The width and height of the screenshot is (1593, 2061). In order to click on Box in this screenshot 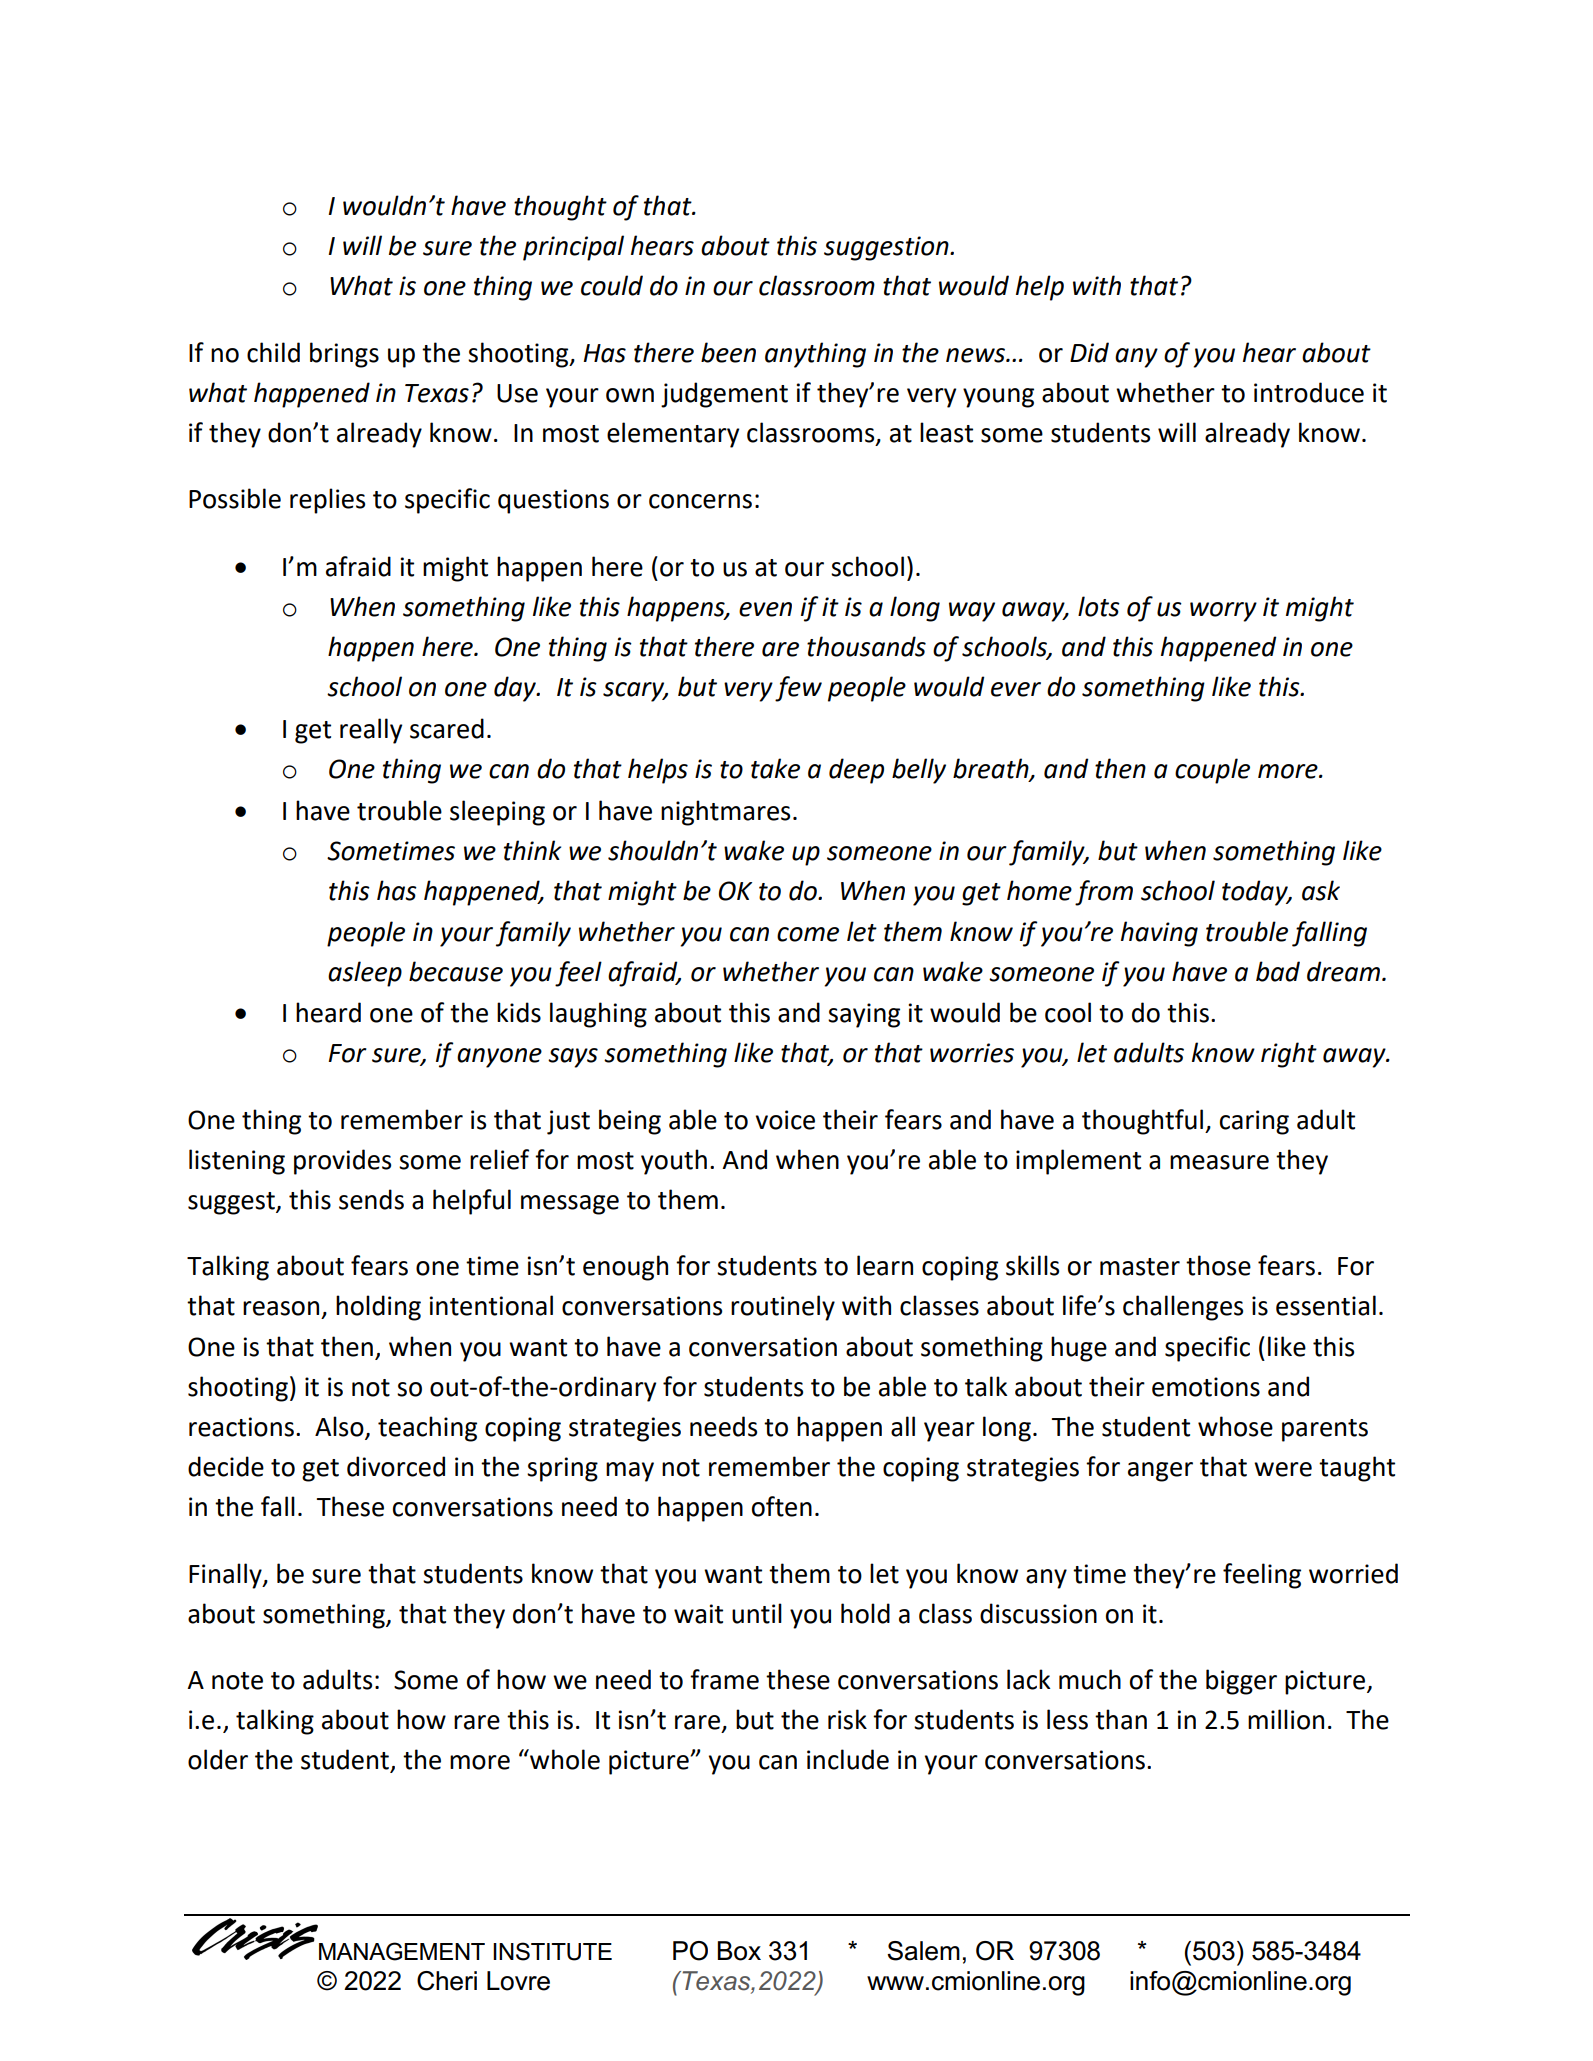, I will do `click(739, 1951)`.
